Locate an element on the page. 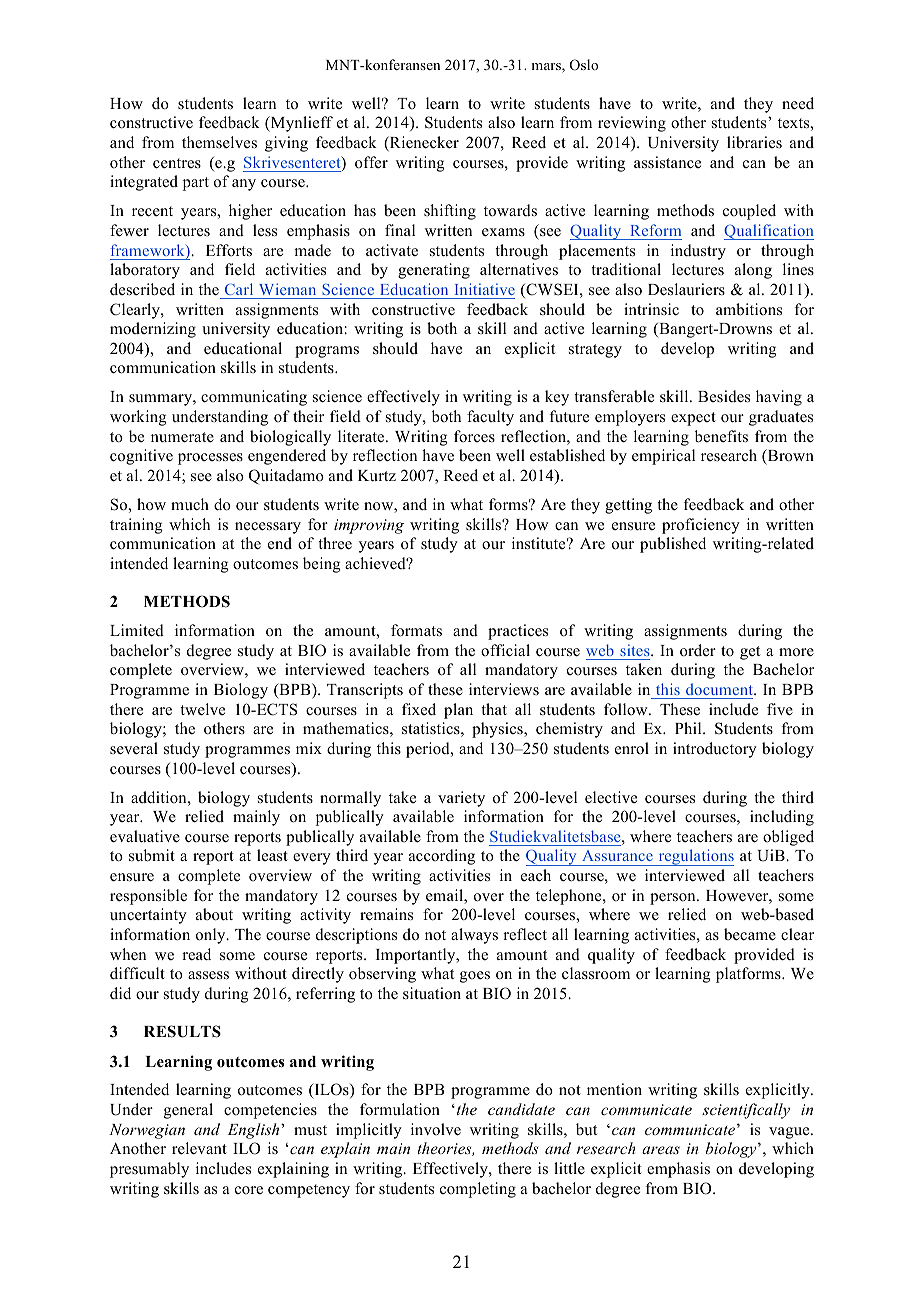 The height and width of the page is (1308, 924). offer is located at coordinates (371, 162).
